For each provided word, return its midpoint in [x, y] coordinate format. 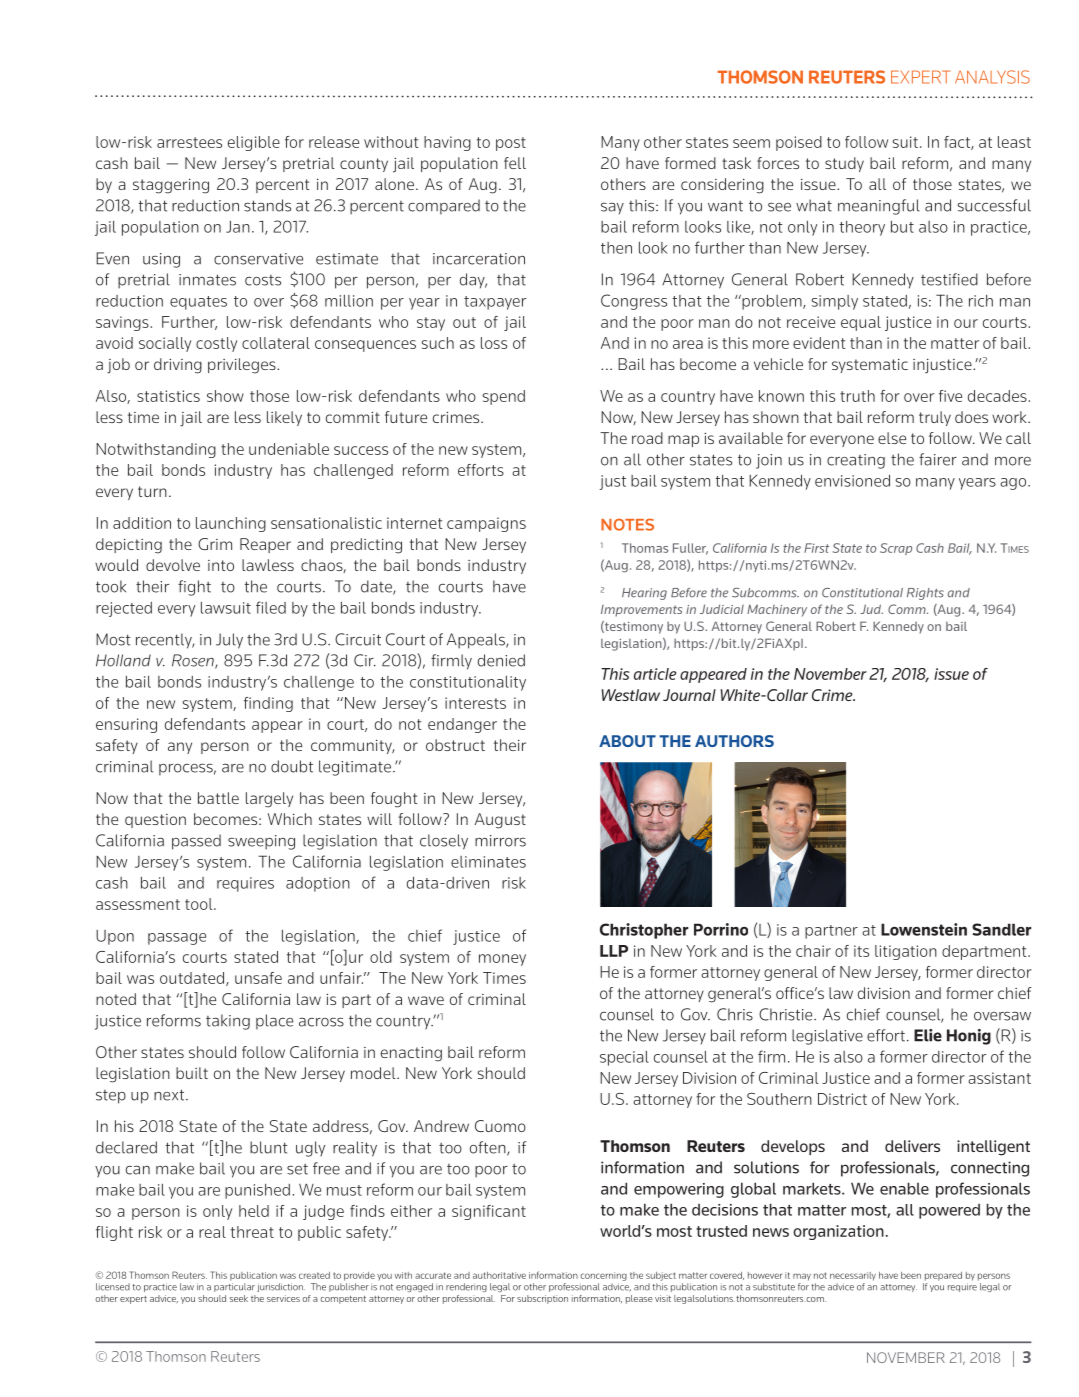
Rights [925, 594]
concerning [603, 1276]
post [511, 144]
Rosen [194, 661]
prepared [943, 1276]
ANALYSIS [992, 77]
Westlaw [630, 695]
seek [239, 1298]
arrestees [189, 142]
